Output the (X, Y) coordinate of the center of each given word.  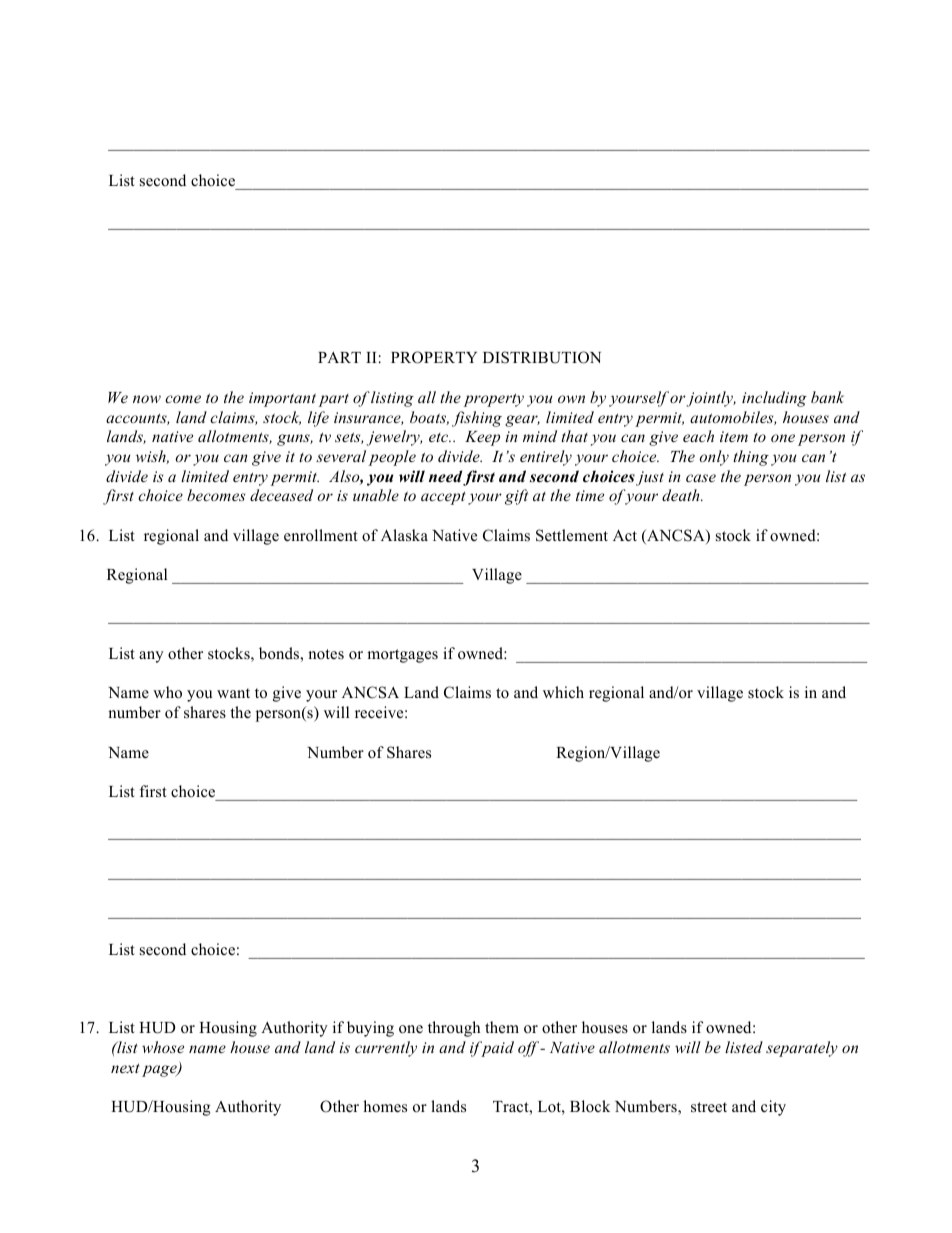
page (160, 1071)
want (233, 693)
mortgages (402, 656)
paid (496, 1049)
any (151, 657)
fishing (477, 419)
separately (802, 1049)
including (774, 399)
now (147, 399)
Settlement (572, 535)
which (563, 692)
